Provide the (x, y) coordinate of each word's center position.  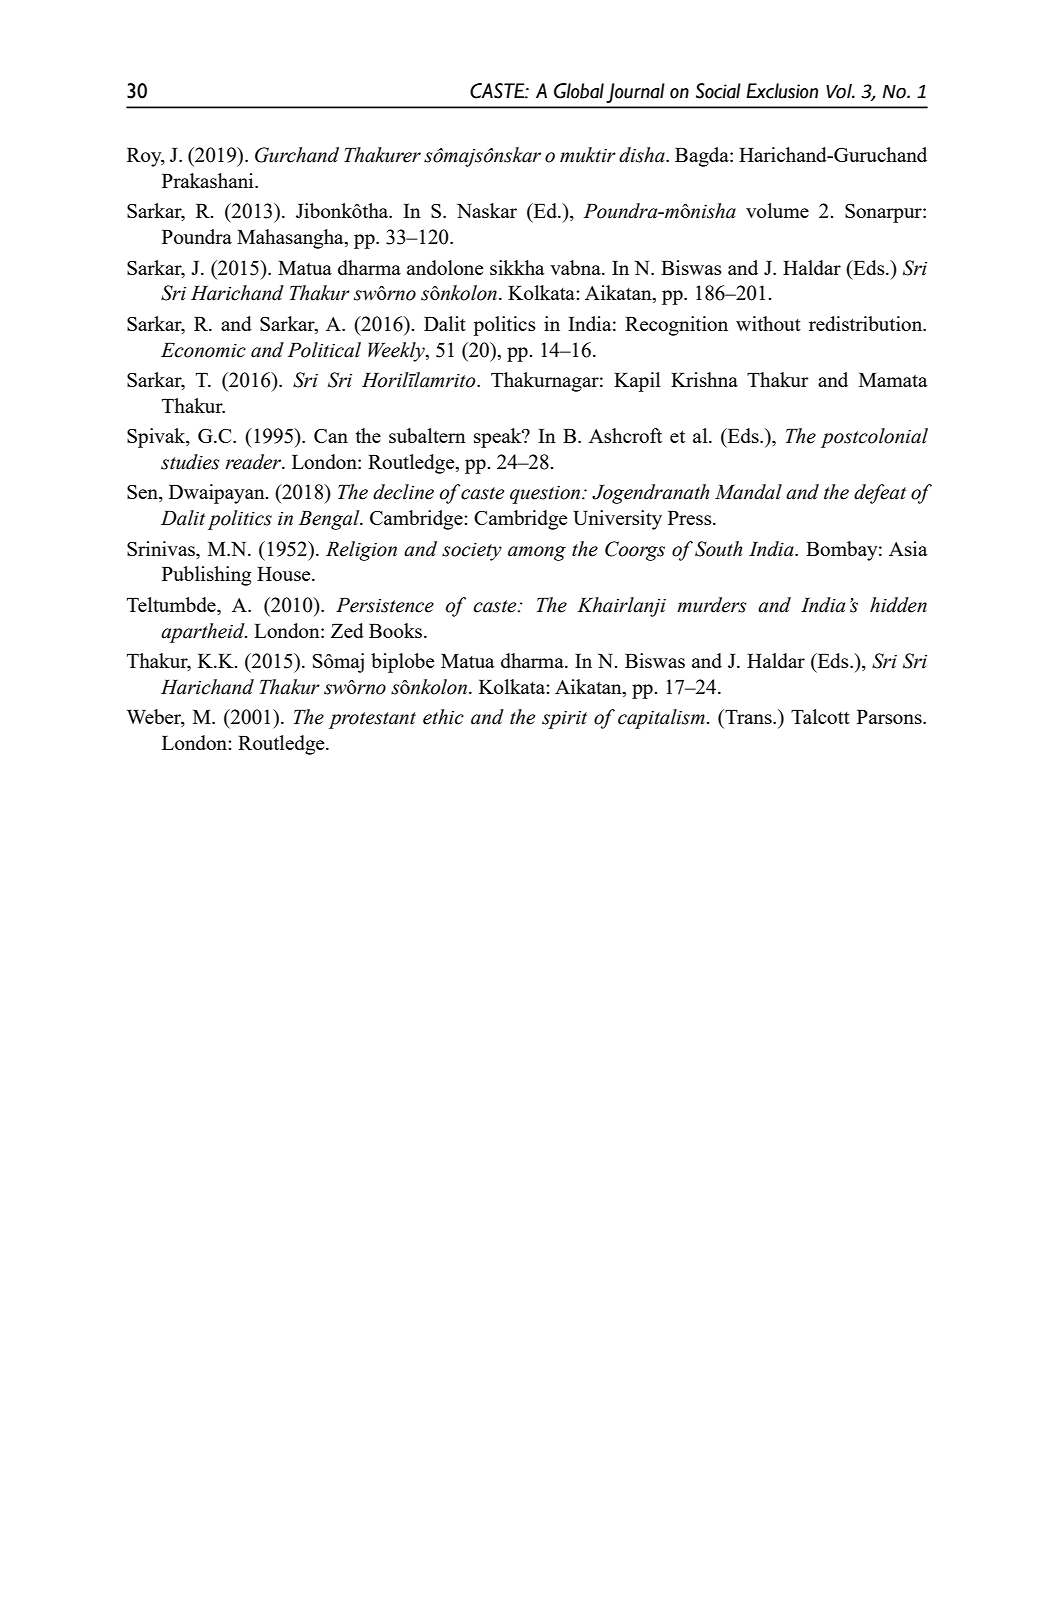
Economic (203, 350)
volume (777, 210)
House (285, 574)
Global (579, 91)
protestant (372, 720)
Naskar (487, 210)
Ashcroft (625, 435)
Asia (908, 548)
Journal (635, 93)
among (537, 553)
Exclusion (782, 91)
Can (331, 436)
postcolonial (874, 438)
